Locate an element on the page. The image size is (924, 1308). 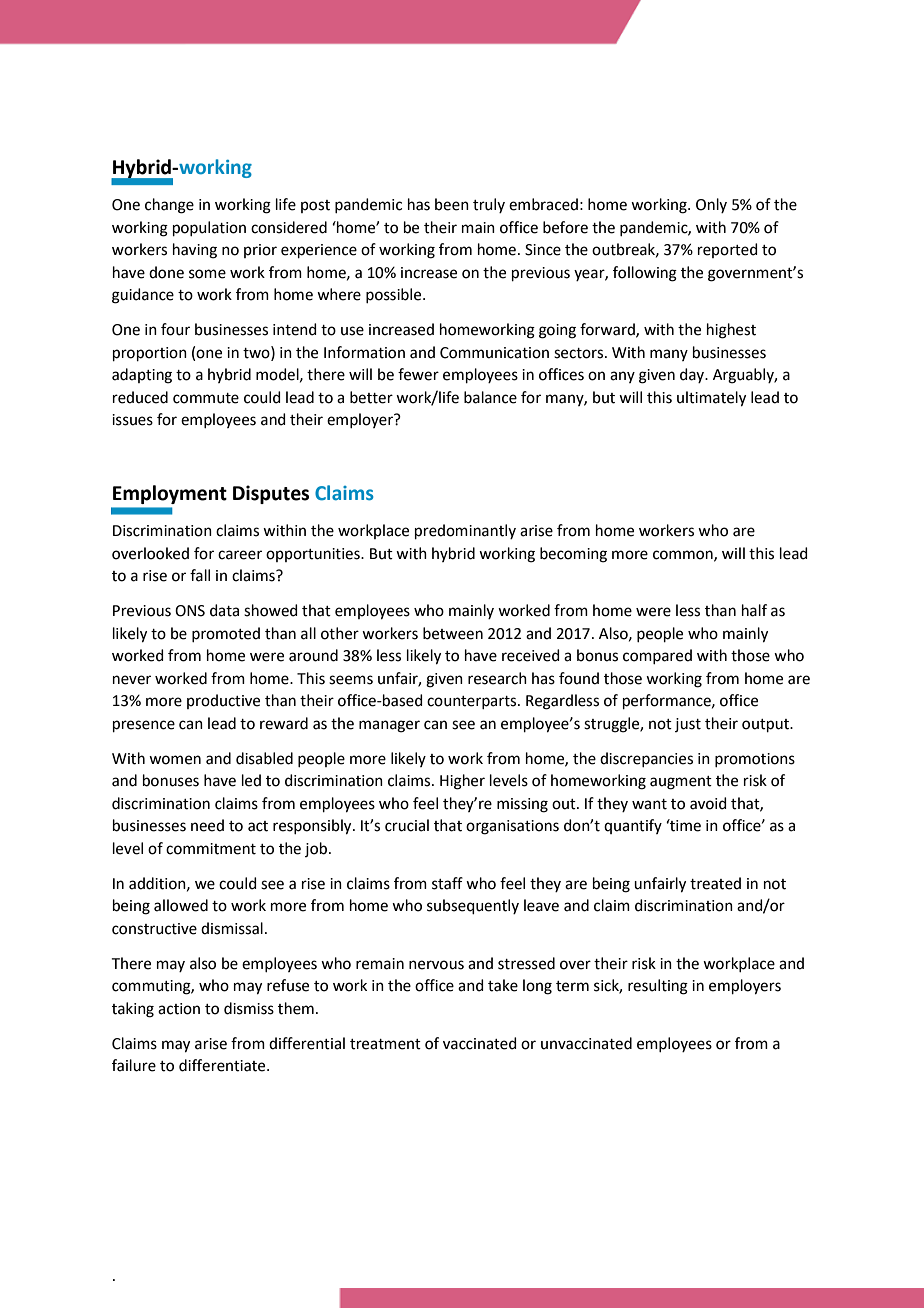
differentiate is located at coordinates (223, 1065).
